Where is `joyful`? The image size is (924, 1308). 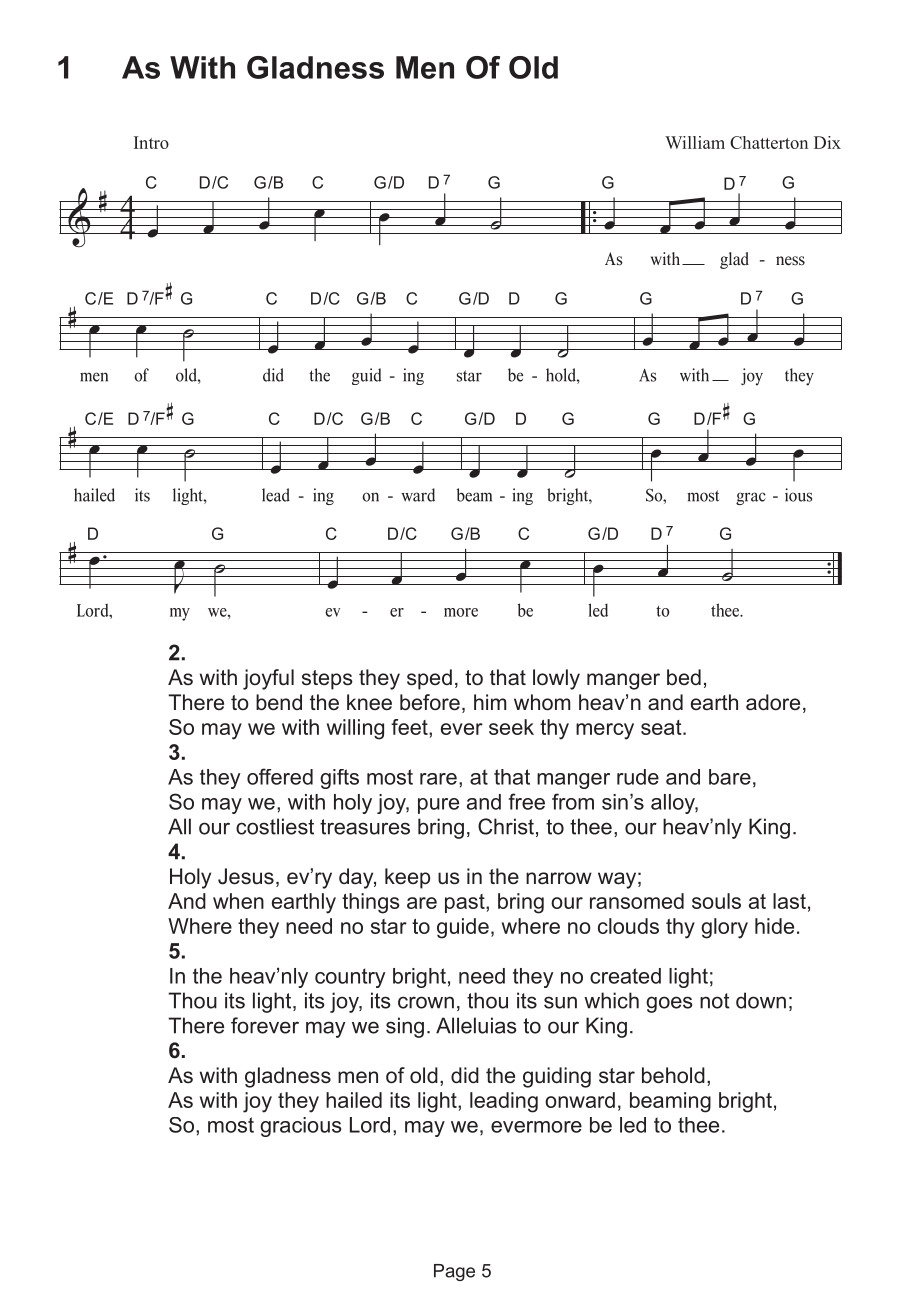 joyful is located at coordinates (268, 679).
